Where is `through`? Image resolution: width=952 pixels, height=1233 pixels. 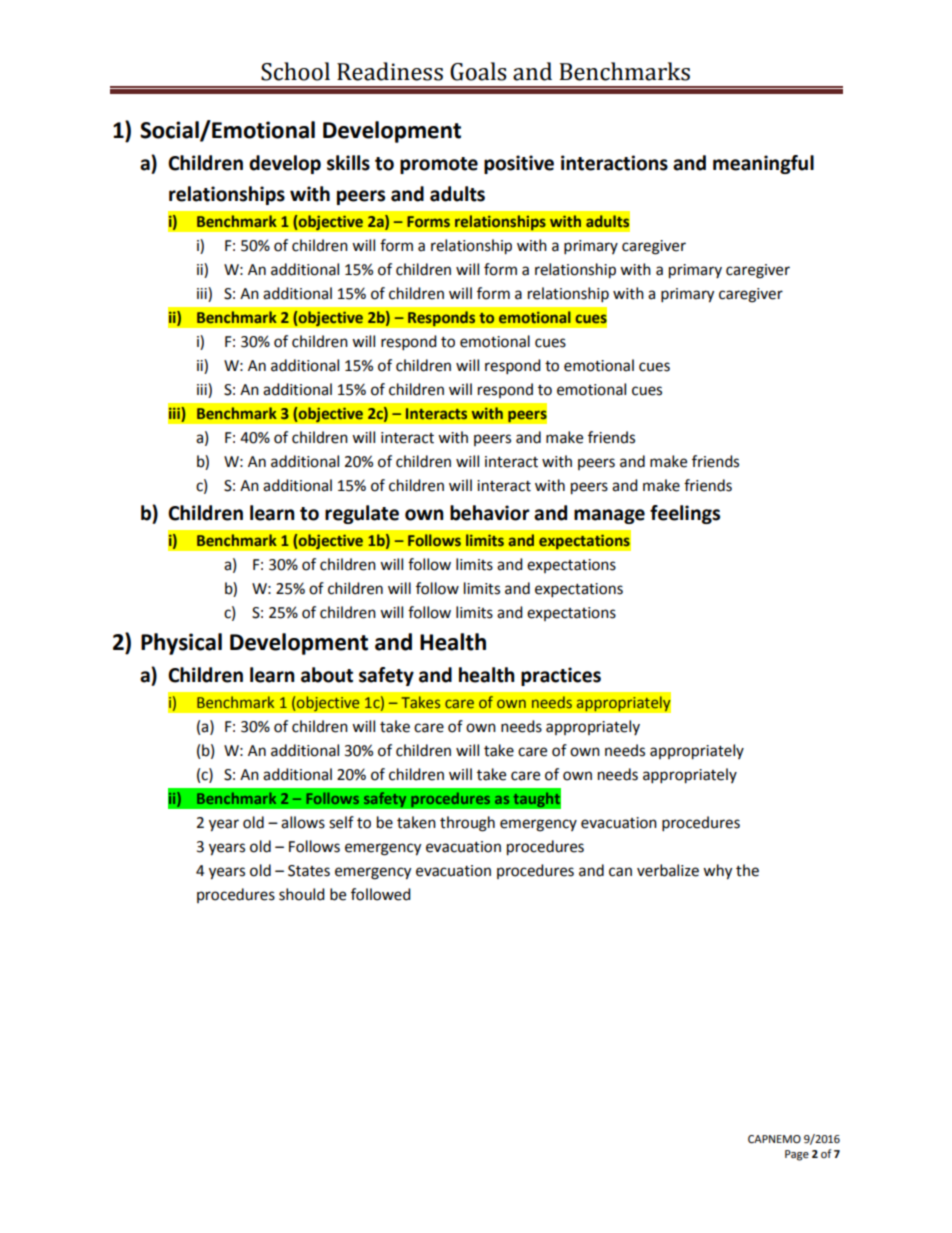
through is located at coordinates (467, 824).
